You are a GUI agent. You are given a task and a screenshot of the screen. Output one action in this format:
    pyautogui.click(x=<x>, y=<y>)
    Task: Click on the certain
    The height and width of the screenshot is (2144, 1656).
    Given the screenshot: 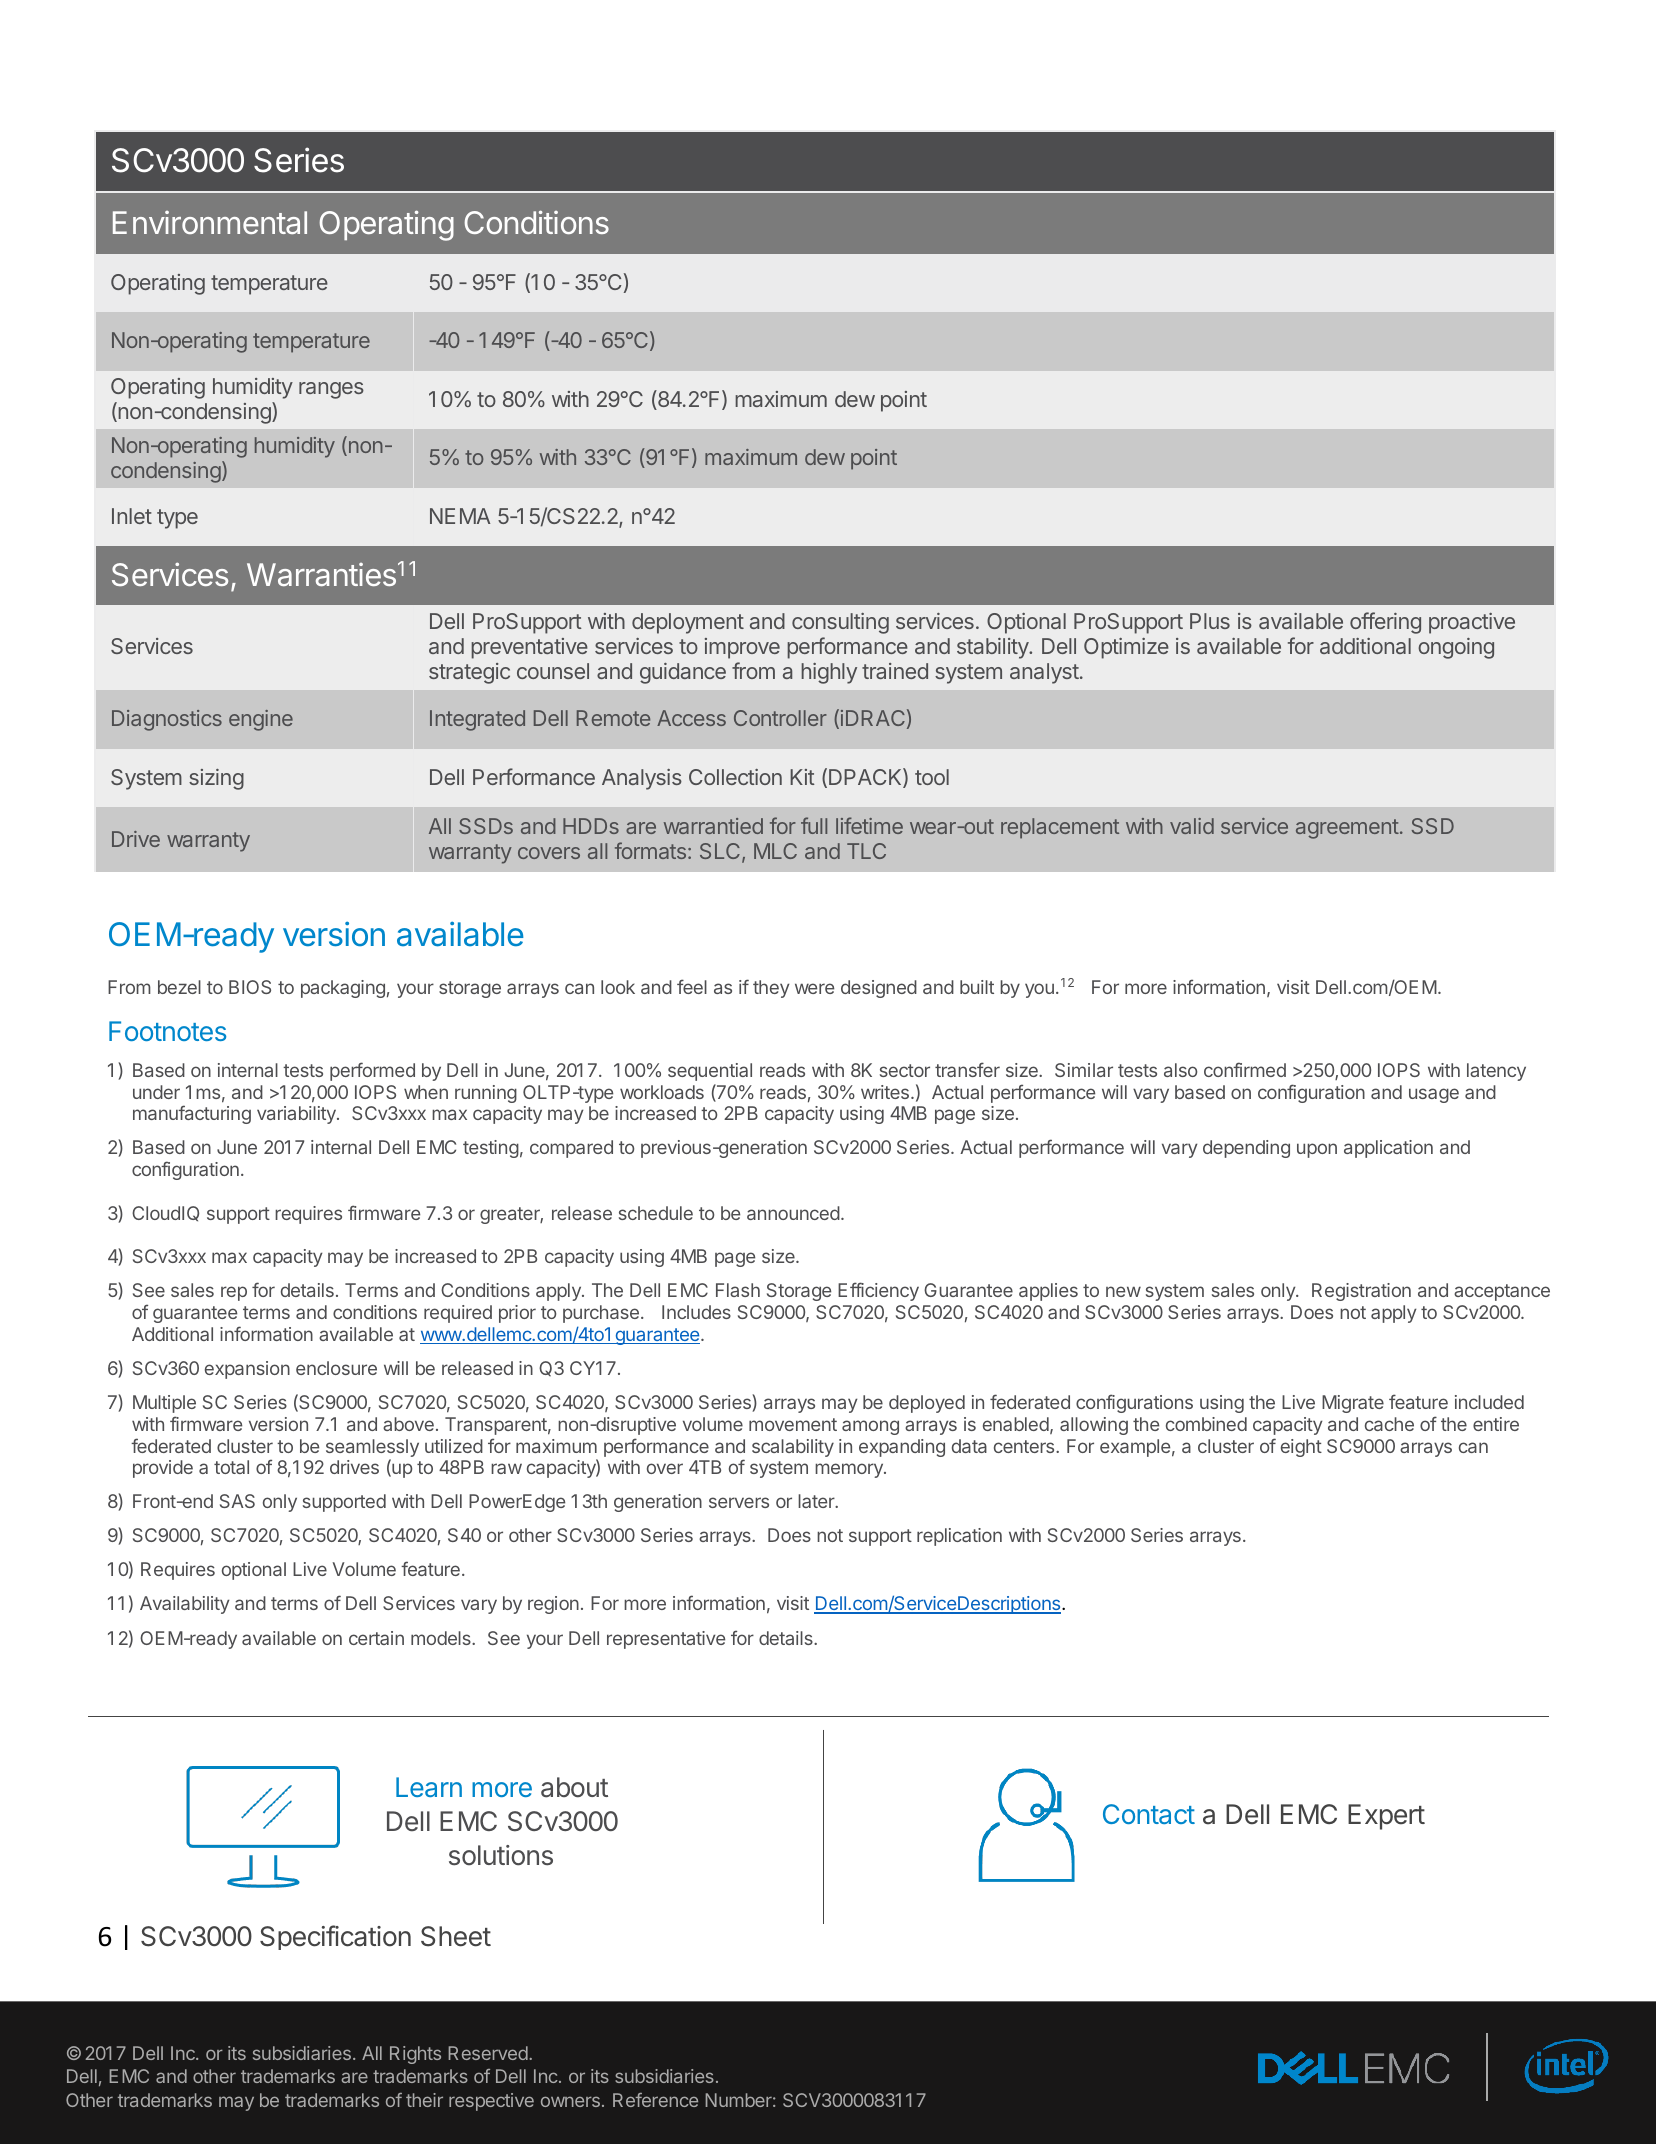 What is the action you would take?
    pyautogui.click(x=376, y=1638)
